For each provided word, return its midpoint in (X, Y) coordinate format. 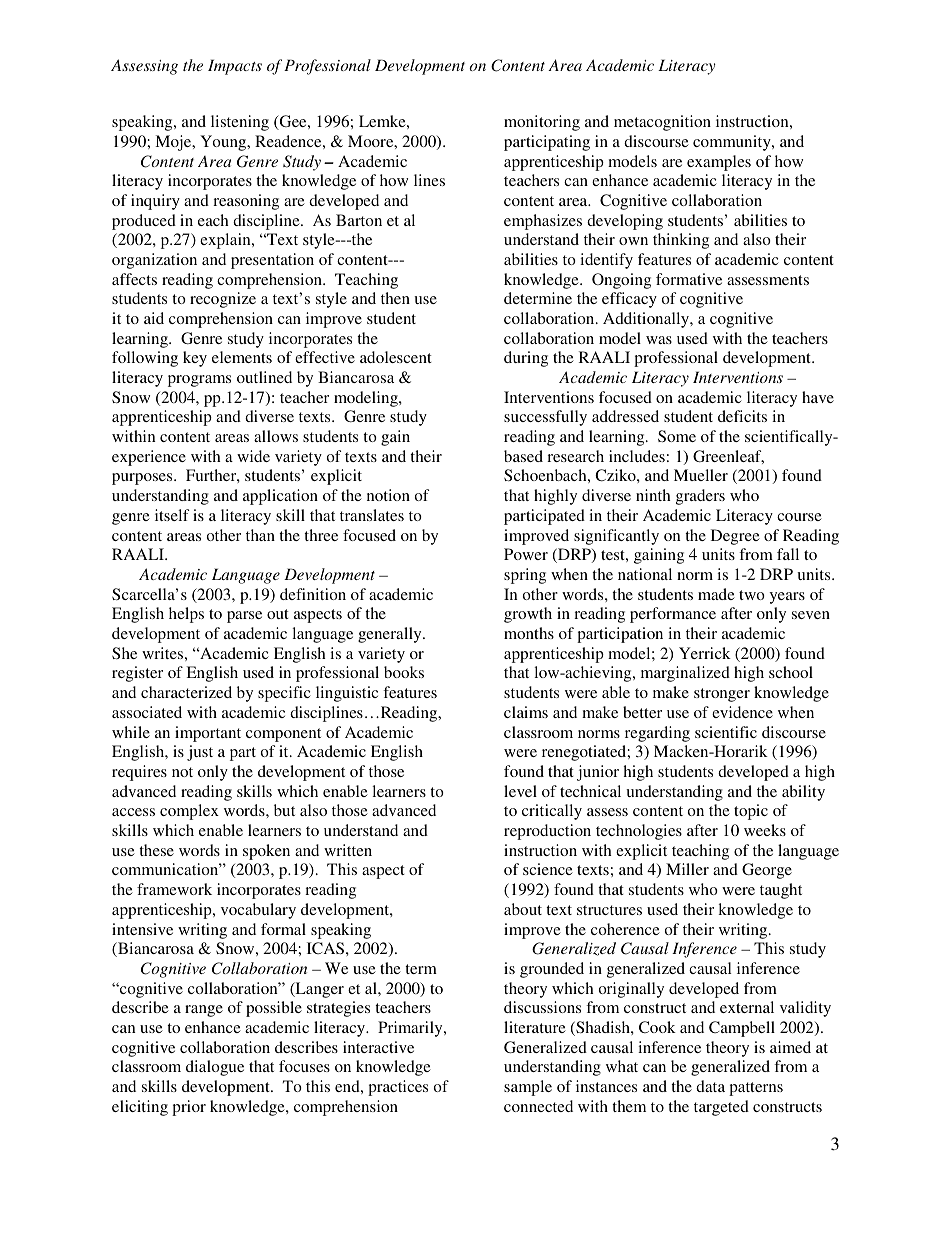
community (733, 143)
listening (240, 123)
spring (525, 576)
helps (186, 615)
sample (528, 1088)
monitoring (542, 123)
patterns (756, 1089)
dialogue (215, 1068)
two (752, 595)
